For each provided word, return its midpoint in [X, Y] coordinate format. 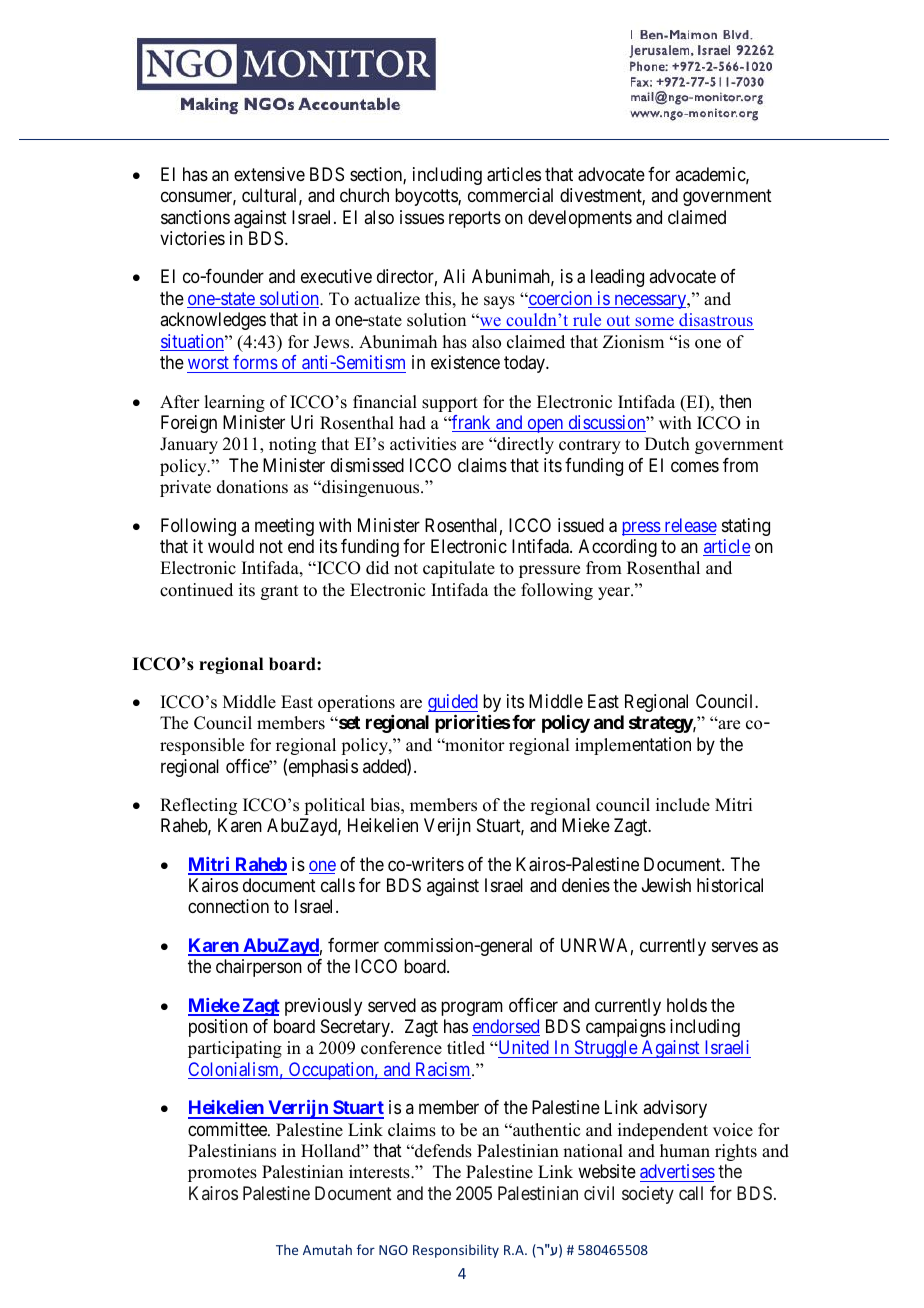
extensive [269, 174]
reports [475, 219]
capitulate [459, 569]
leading [617, 278]
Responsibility [456, 1251]
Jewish [666, 885]
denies [586, 885]
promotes [222, 1174]
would [231, 546]
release [689, 526]
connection [228, 906]
